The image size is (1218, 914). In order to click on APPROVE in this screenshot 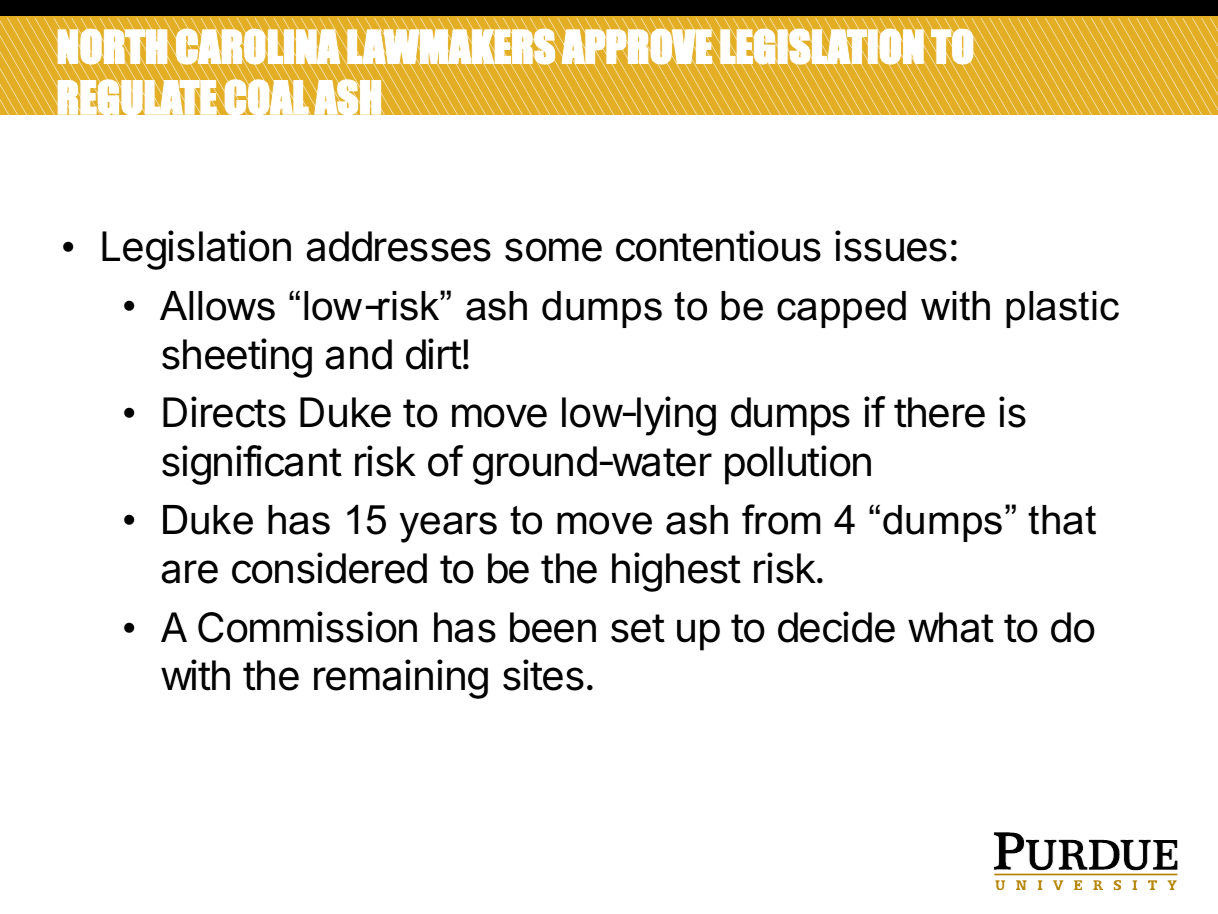, I will do `click(637, 46)`.
